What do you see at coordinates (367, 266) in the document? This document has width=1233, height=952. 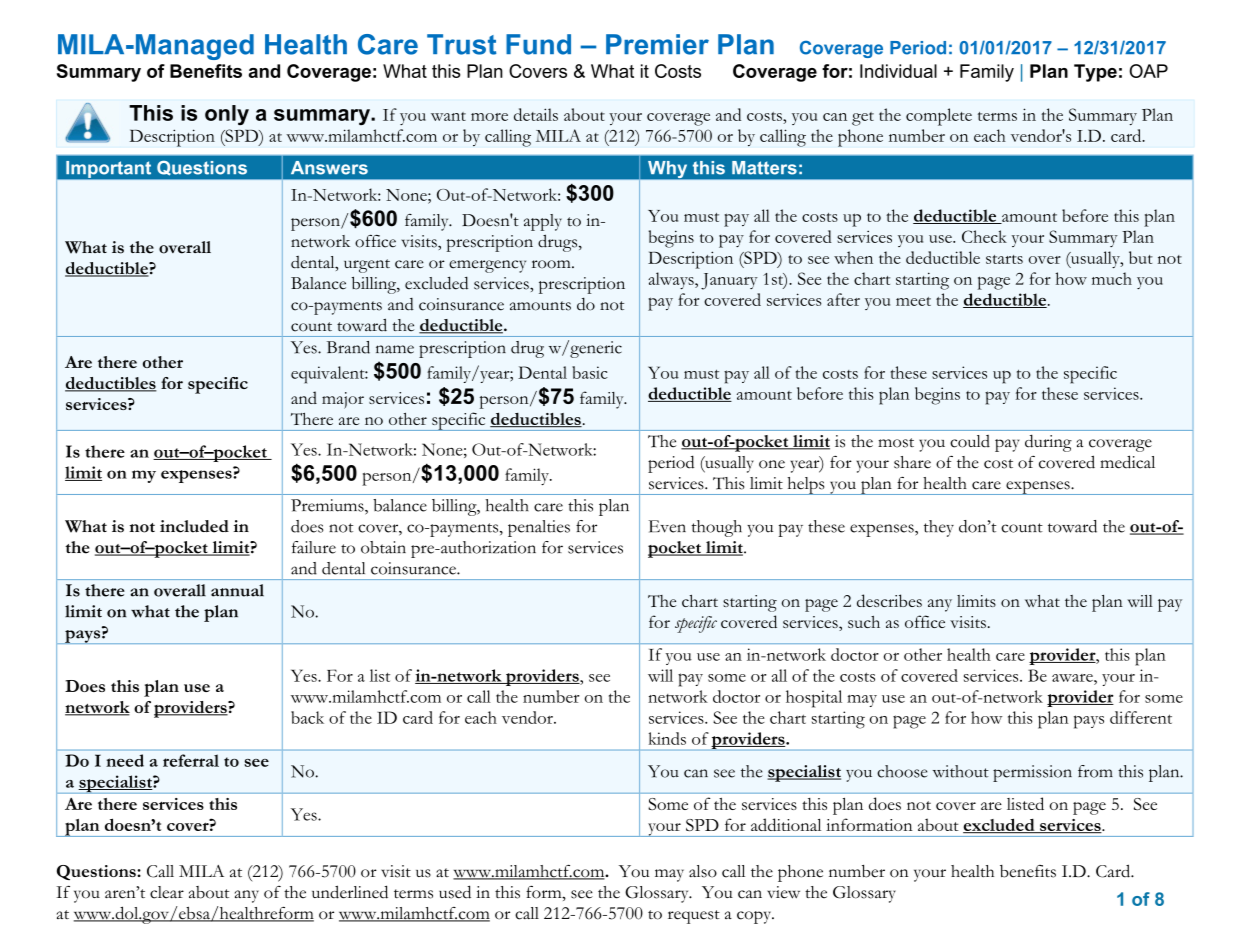 I see `urgent` at bounding box center [367, 266].
